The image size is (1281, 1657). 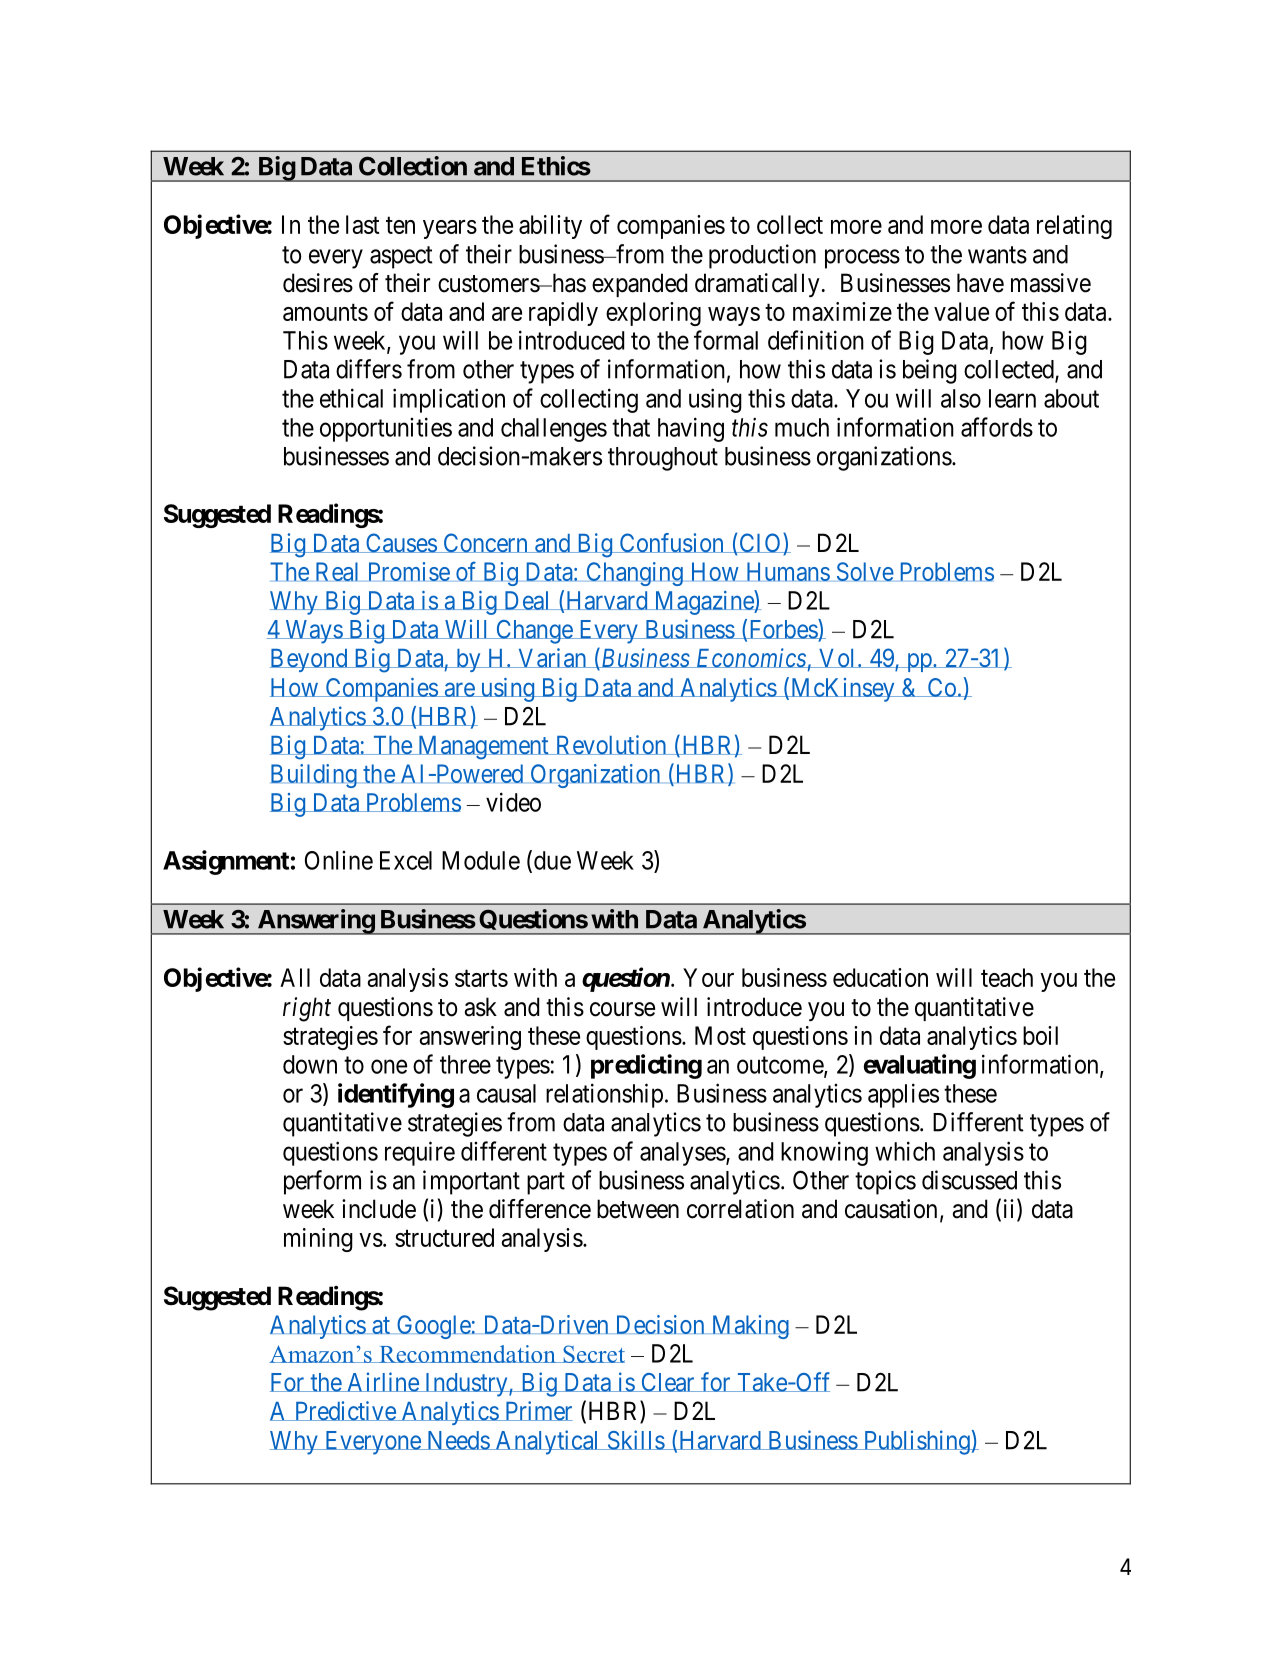 What do you see at coordinates (622, 1009) in the document?
I see `course` at bounding box center [622, 1009].
